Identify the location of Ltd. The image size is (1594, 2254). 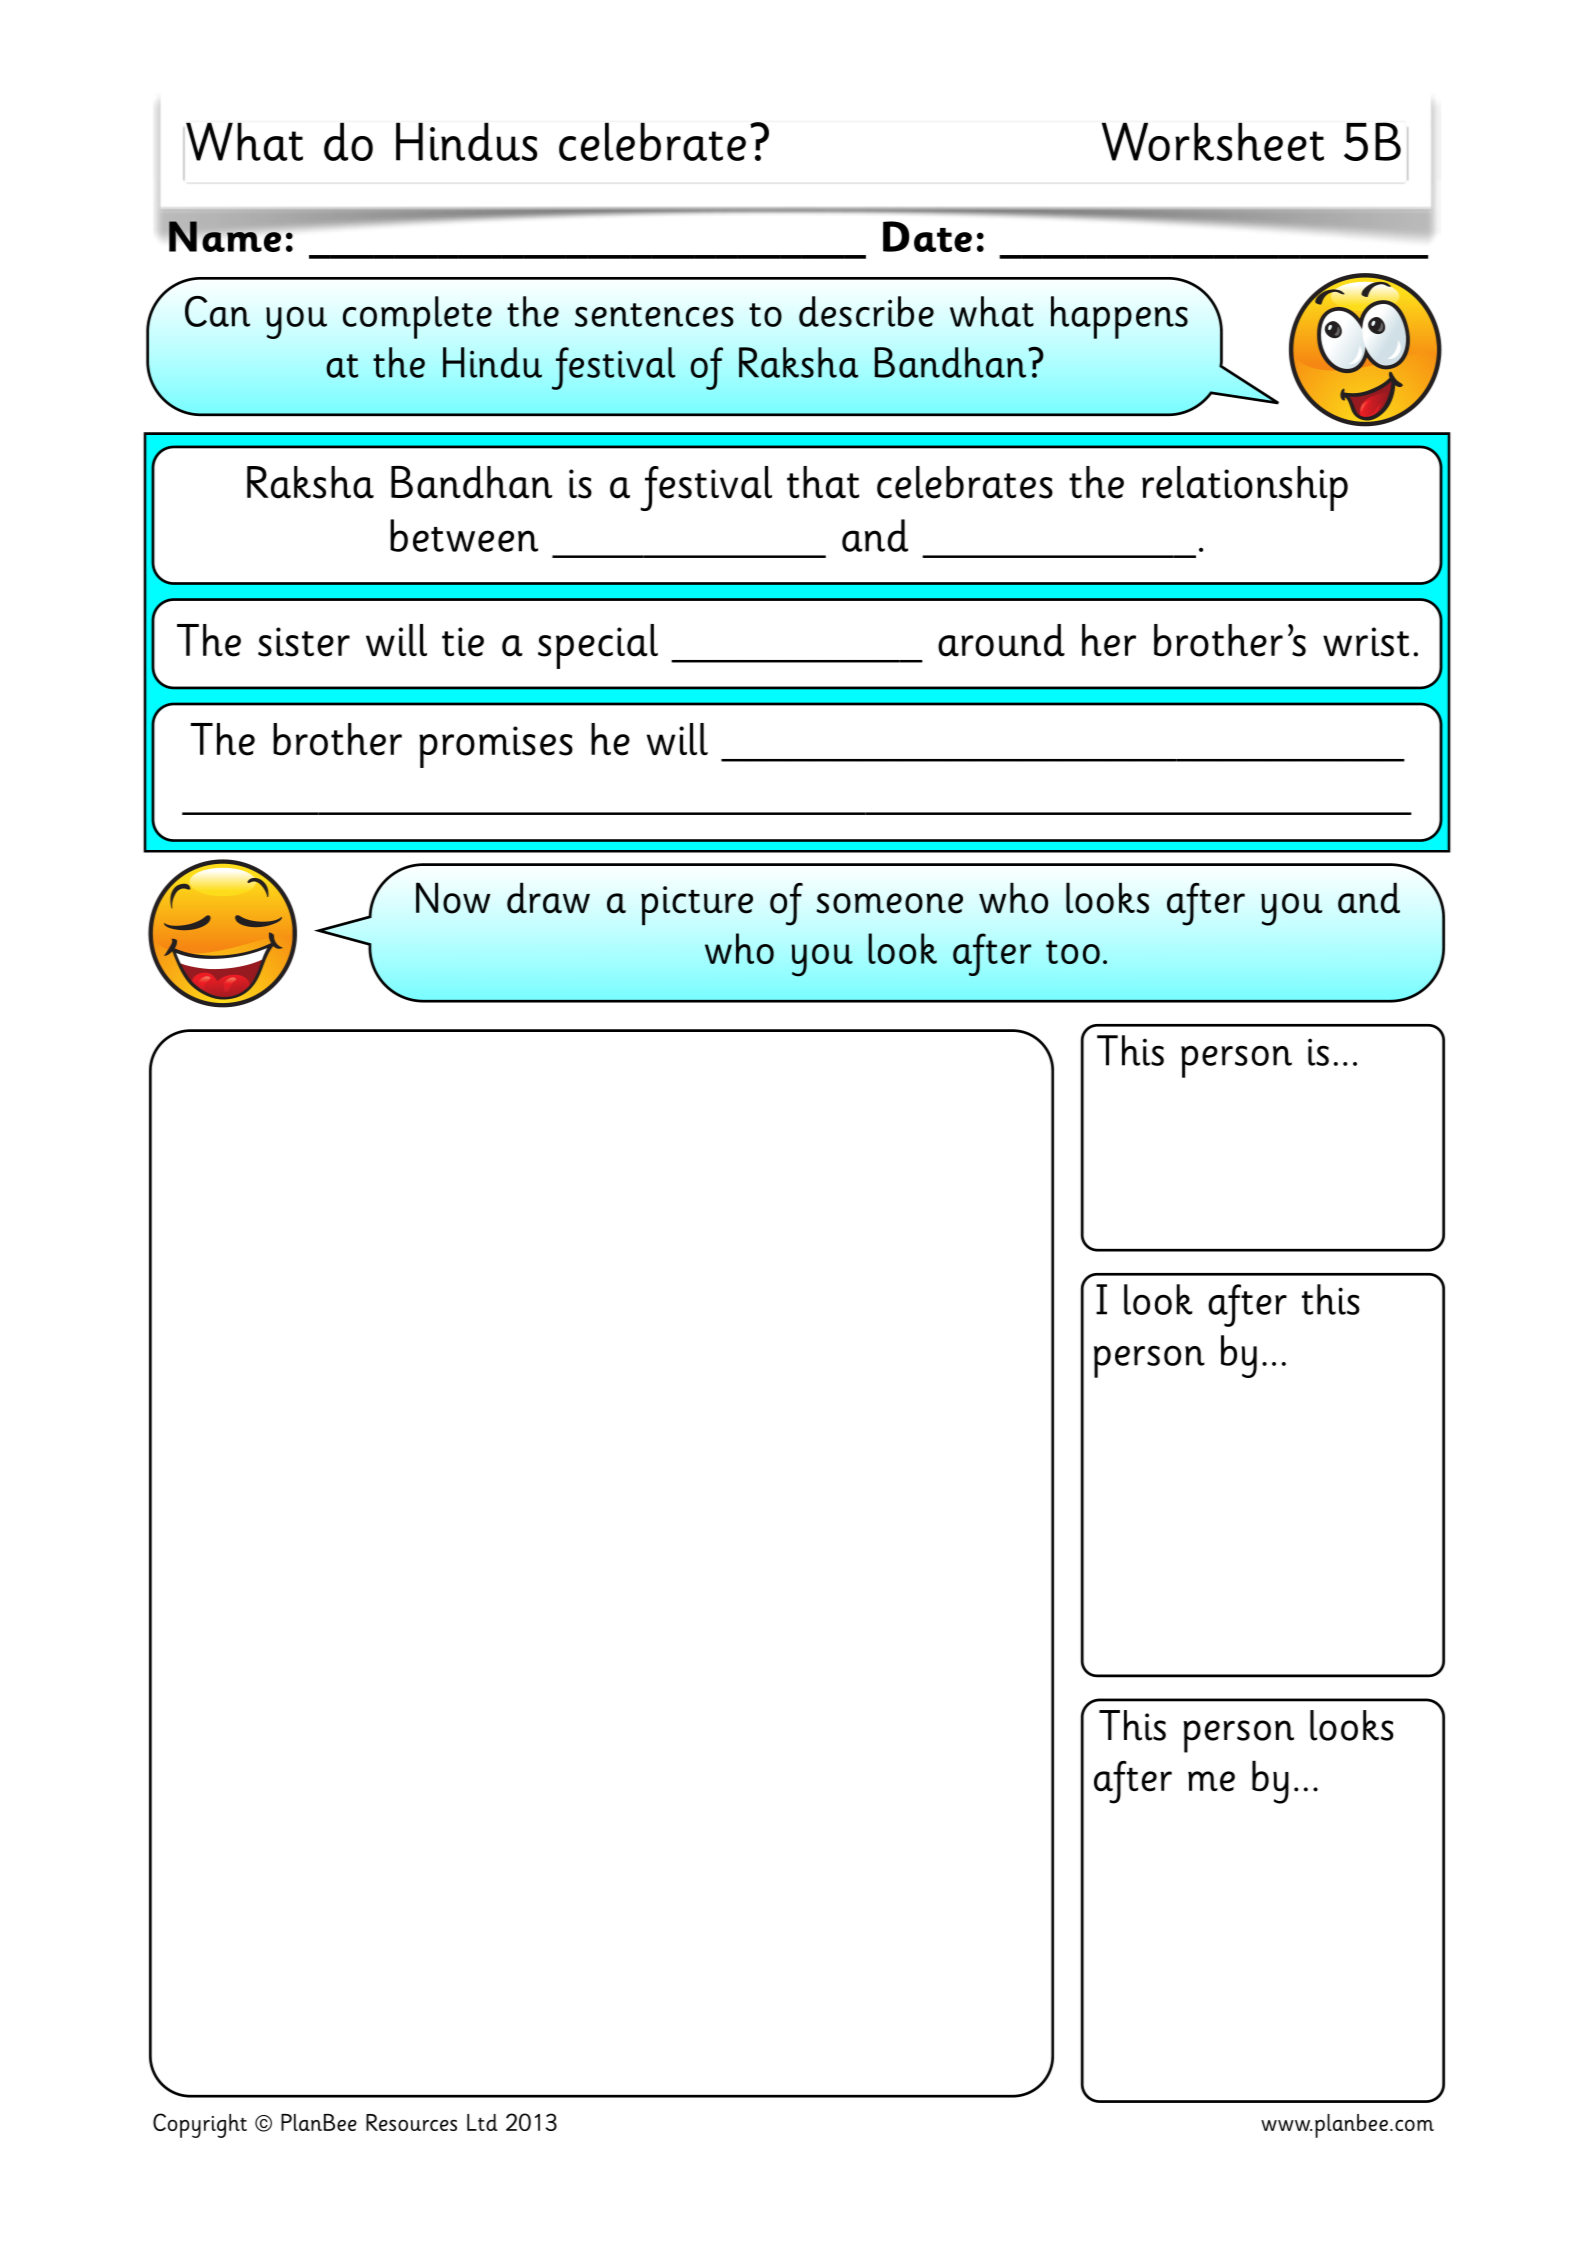
(482, 2122).
